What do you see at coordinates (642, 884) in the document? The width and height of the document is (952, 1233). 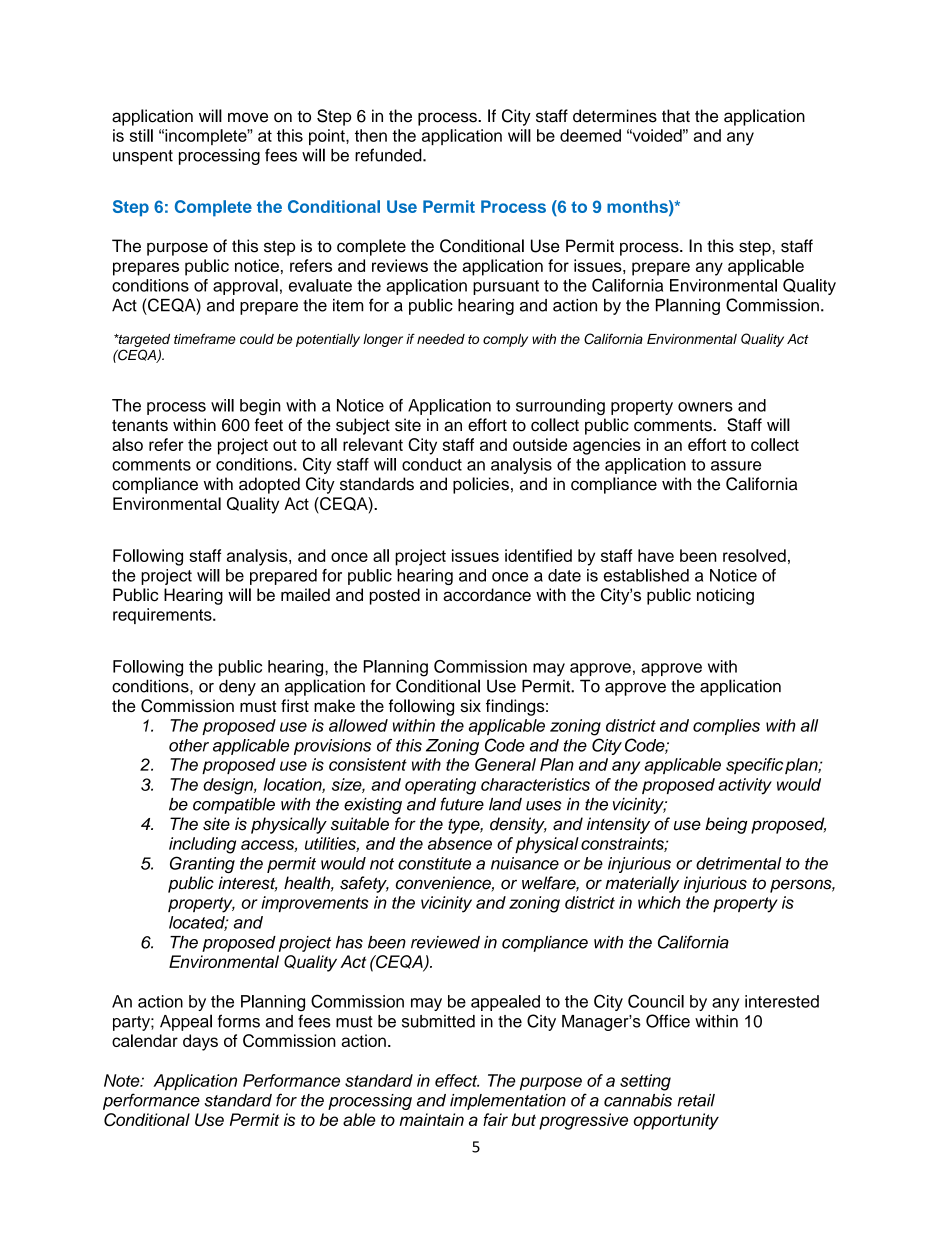 I see `materially` at bounding box center [642, 884].
